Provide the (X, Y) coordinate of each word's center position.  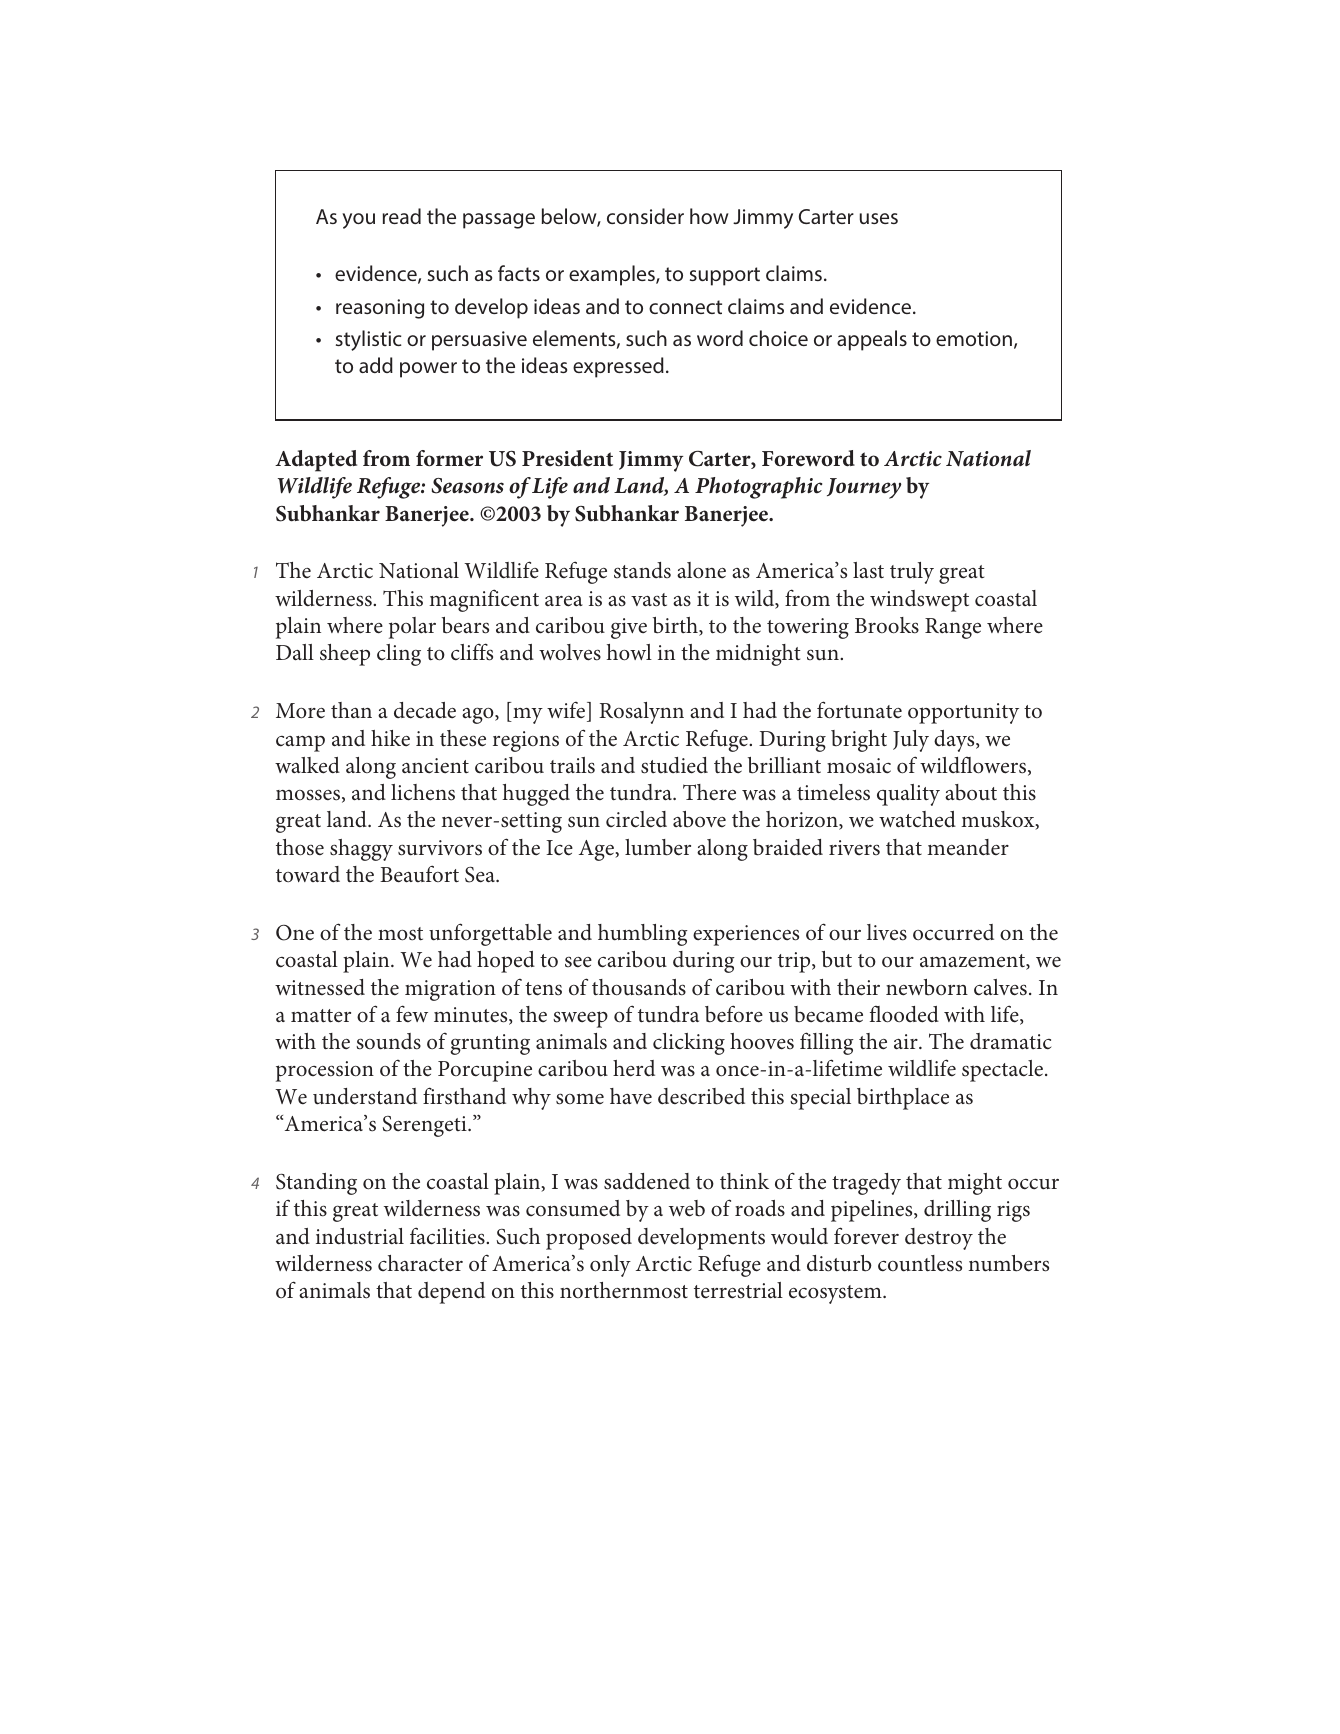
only (610, 1266)
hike (390, 738)
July (911, 741)
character (420, 1263)
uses (879, 218)
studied (674, 765)
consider (645, 216)
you (358, 221)
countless (920, 1263)
